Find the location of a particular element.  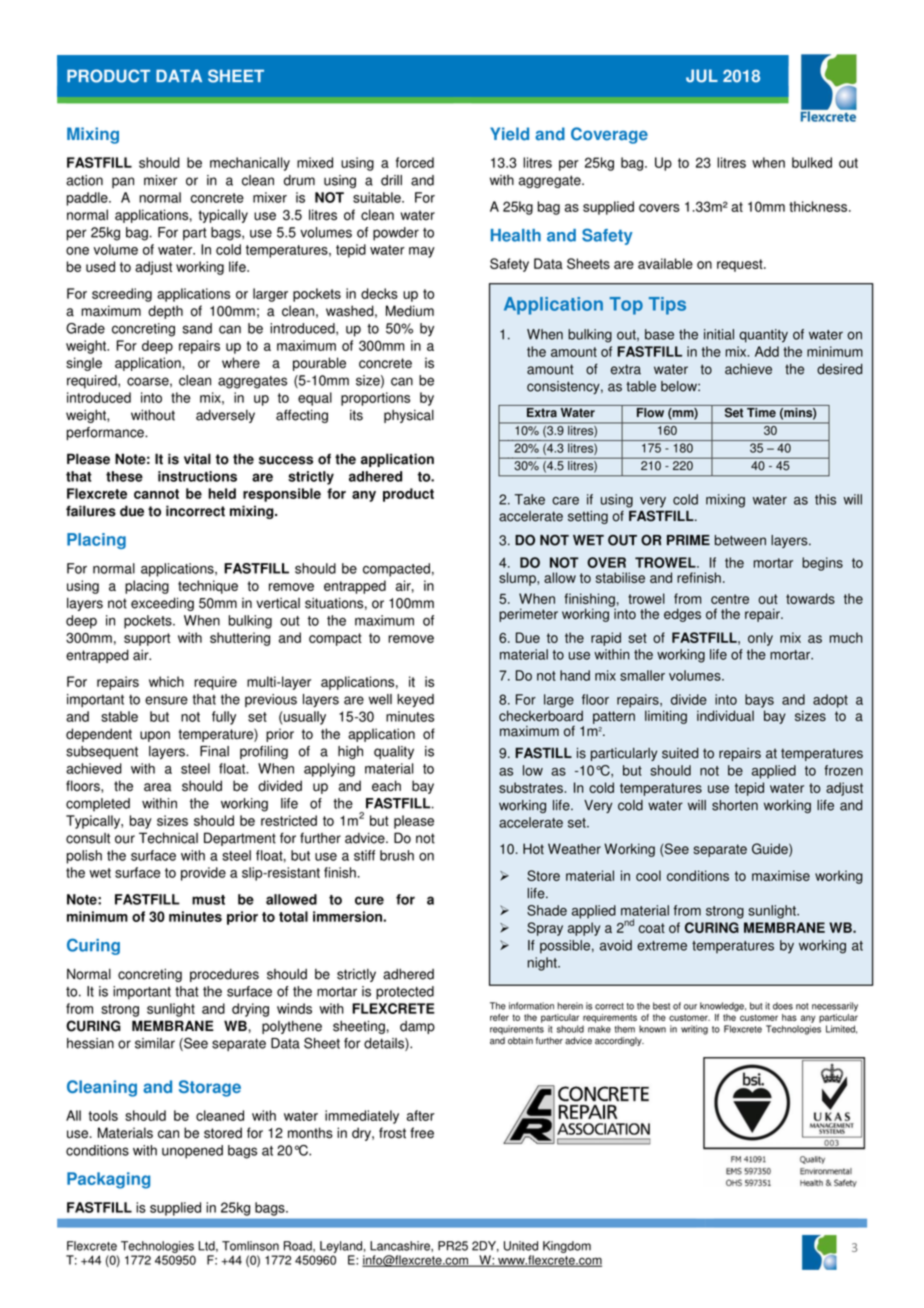

Yield is located at coordinates (509, 134).
